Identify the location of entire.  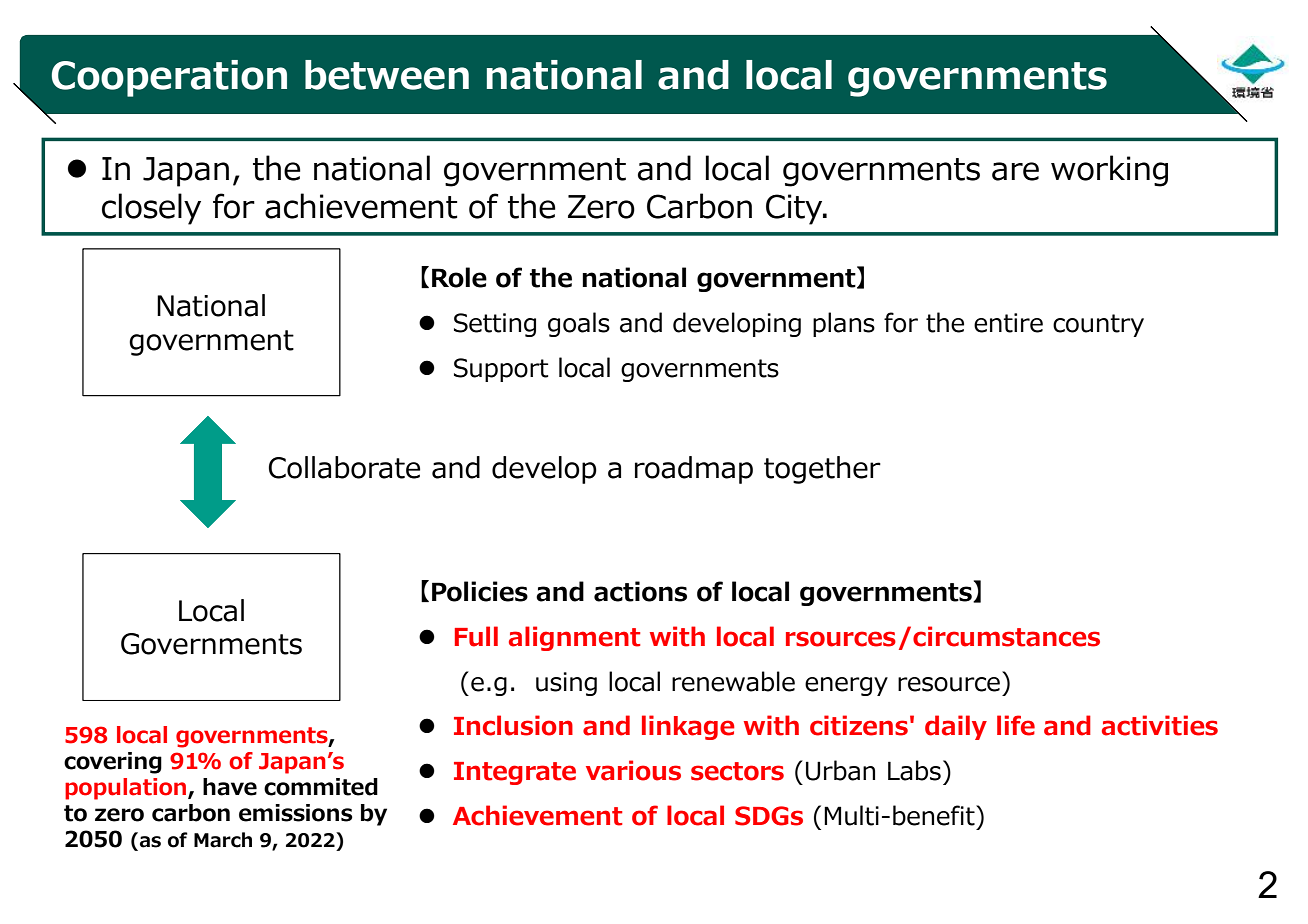
(1008, 323).
